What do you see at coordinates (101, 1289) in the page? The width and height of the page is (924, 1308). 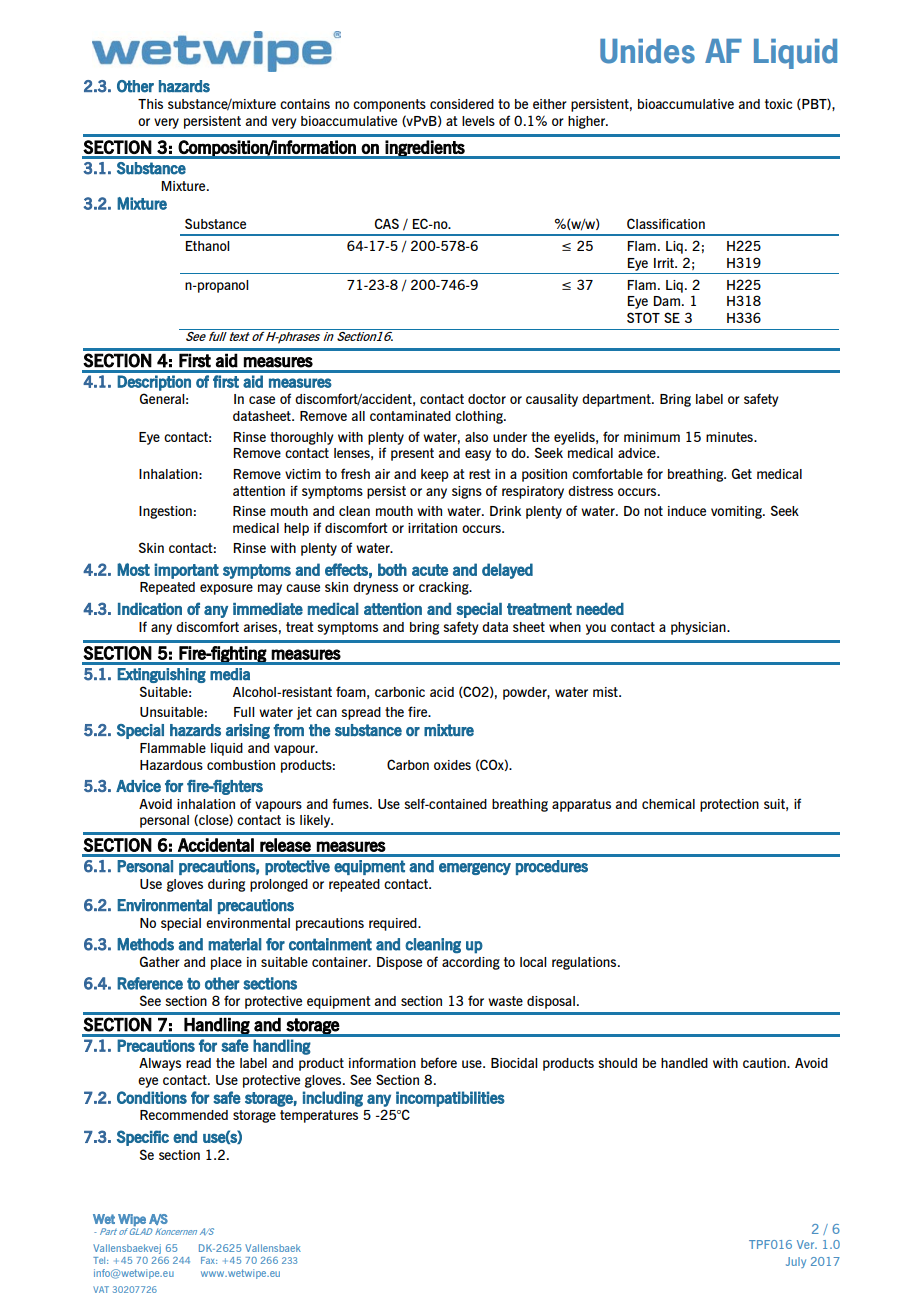 I see `VAT` at bounding box center [101, 1289].
